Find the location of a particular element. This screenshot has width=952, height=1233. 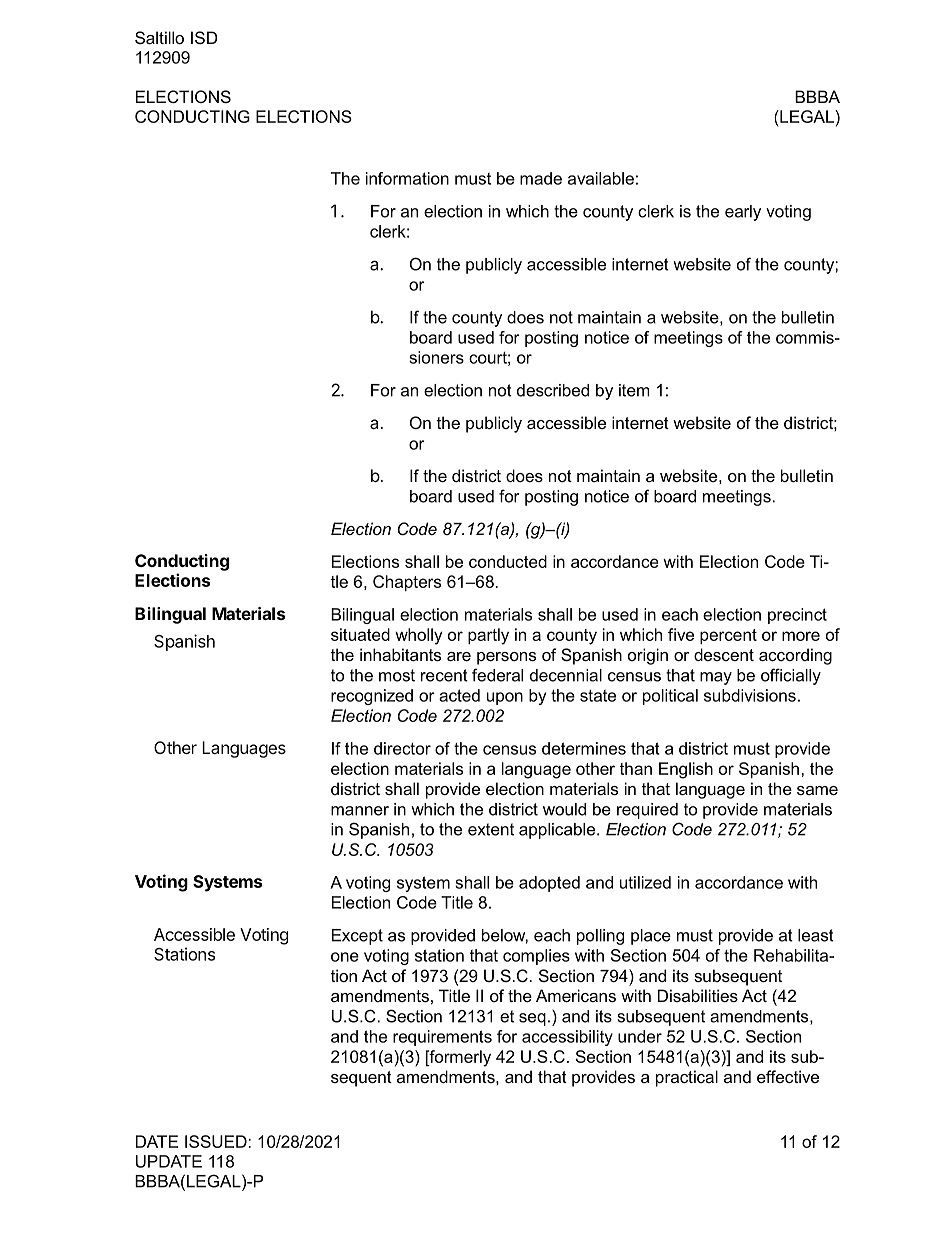

ISSUED is located at coordinates (217, 1141).
